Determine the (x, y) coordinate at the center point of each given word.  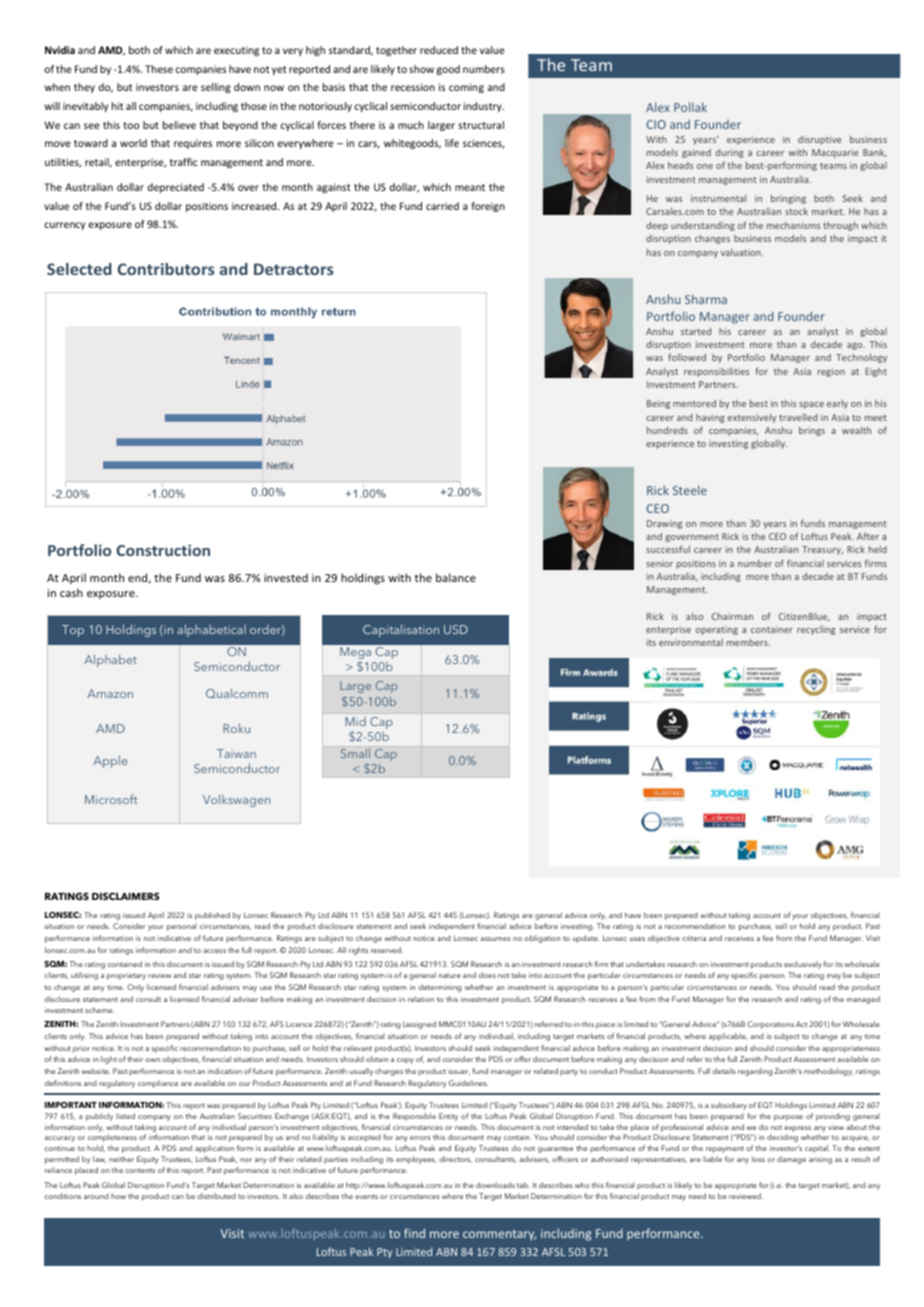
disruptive (819, 140)
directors (455, 1159)
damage (791, 1160)
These (159, 69)
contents (140, 1170)
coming (466, 88)
